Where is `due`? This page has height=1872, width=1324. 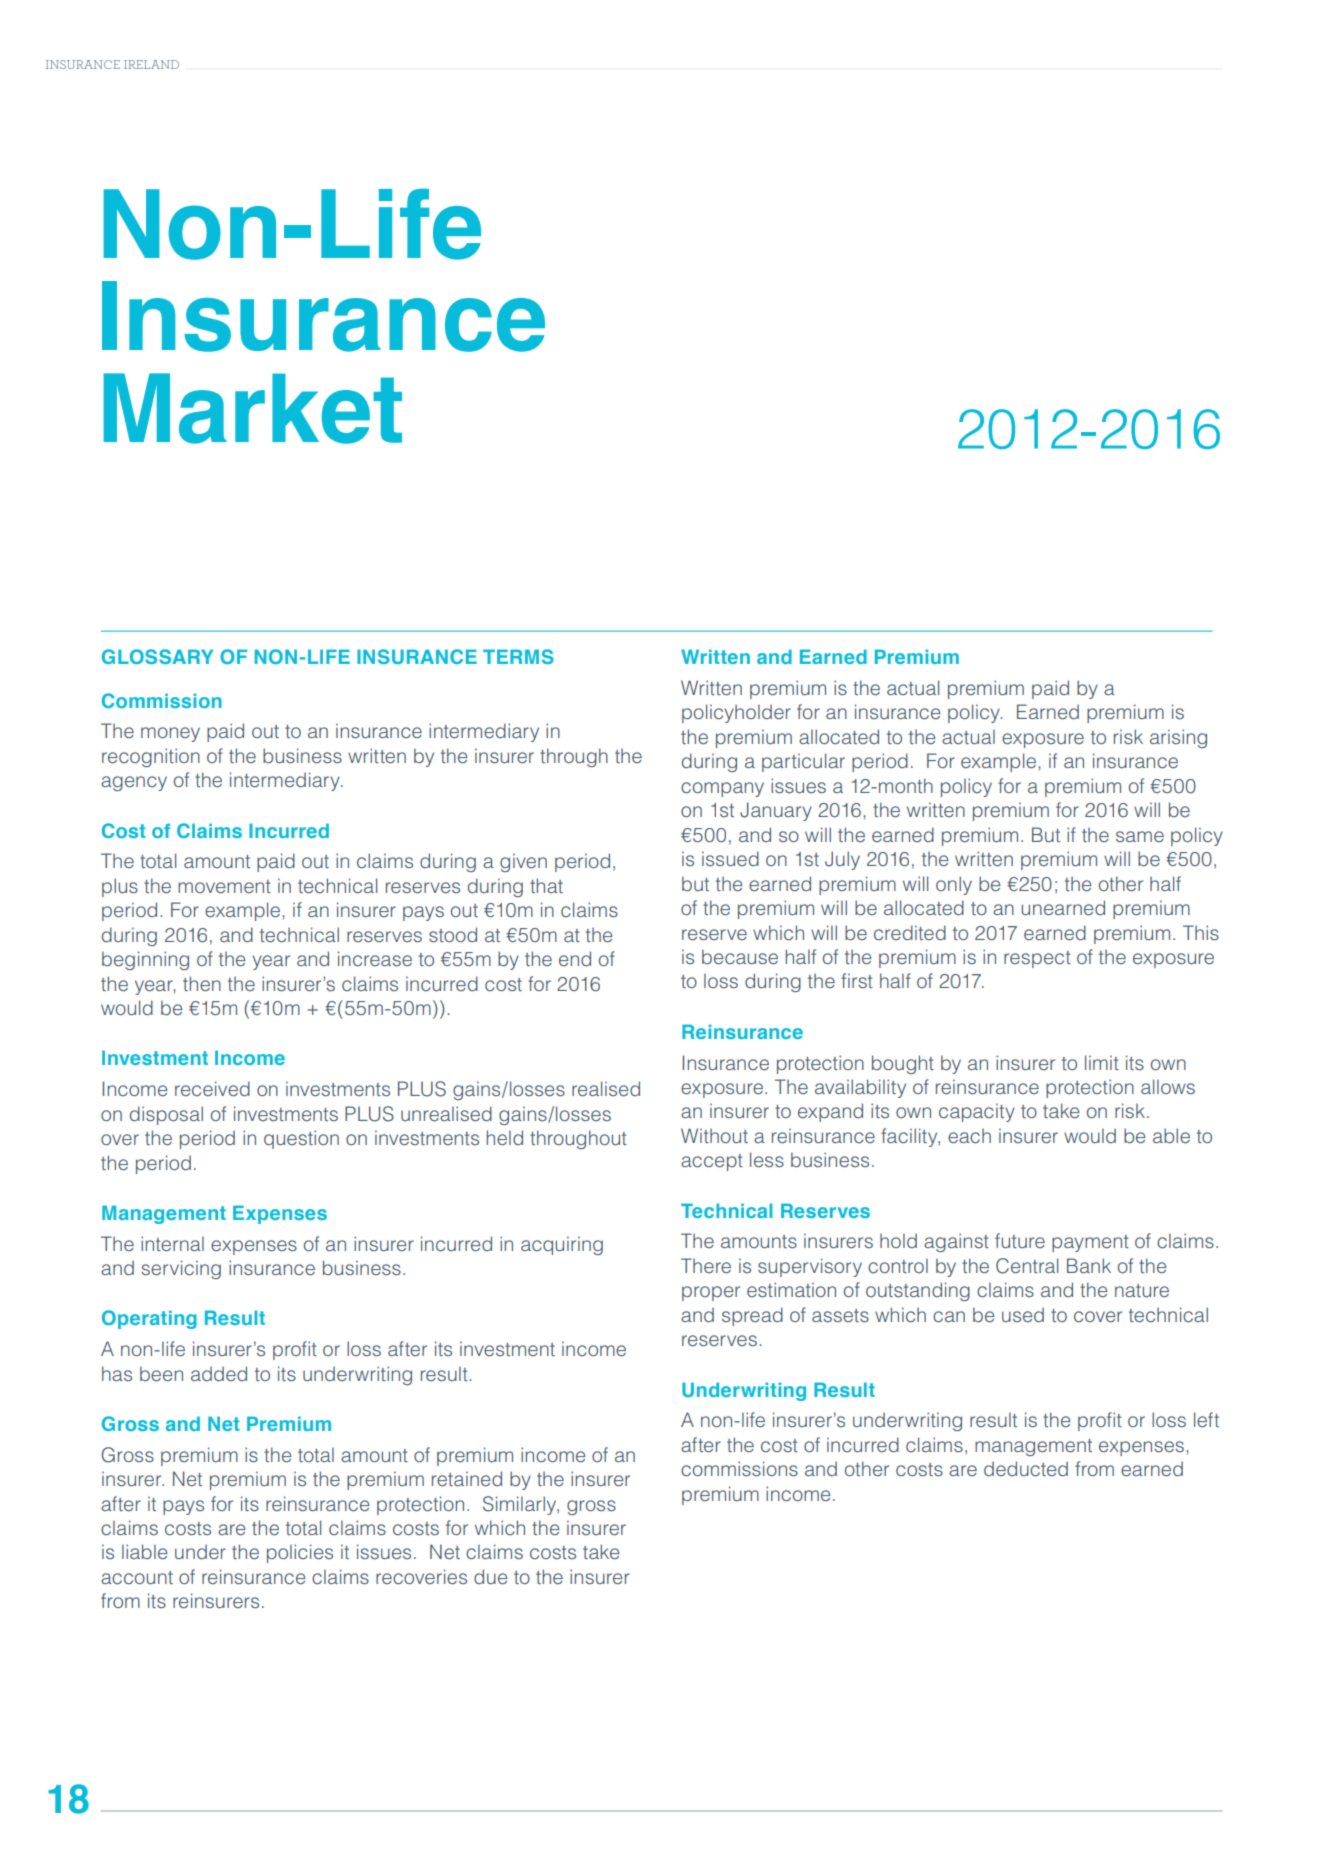
due is located at coordinates (491, 1576).
